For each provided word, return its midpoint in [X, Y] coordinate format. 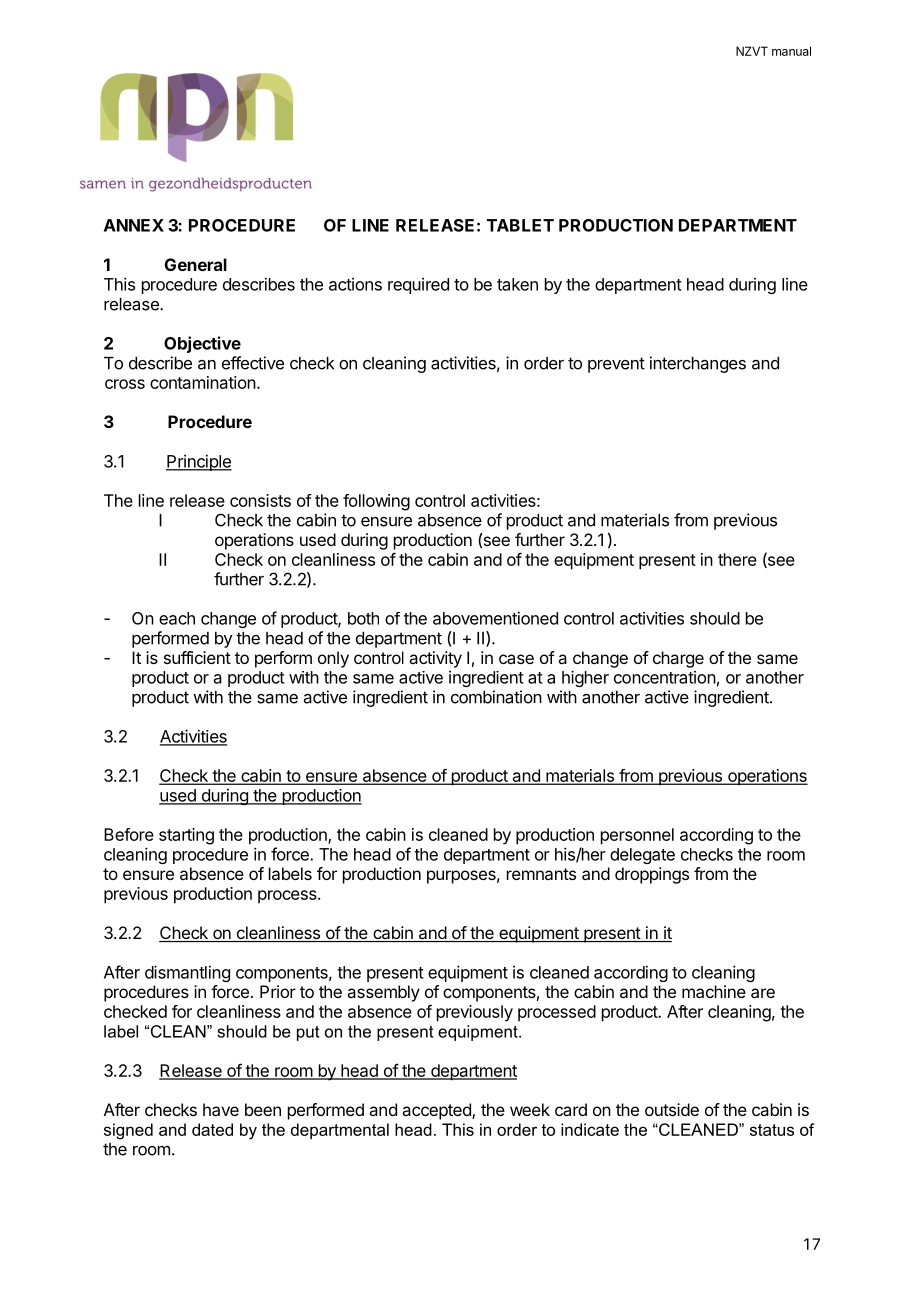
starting [186, 836]
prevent [616, 365]
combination [496, 697]
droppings [652, 875]
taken [517, 284]
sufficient [197, 657]
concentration [665, 677]
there [737, 559]
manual [791, 51]
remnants [541, 874]
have [221, 1109]
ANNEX [134, 225]
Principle [199, 463]
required [418, 286]
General [196, 264]
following [376, 502]
